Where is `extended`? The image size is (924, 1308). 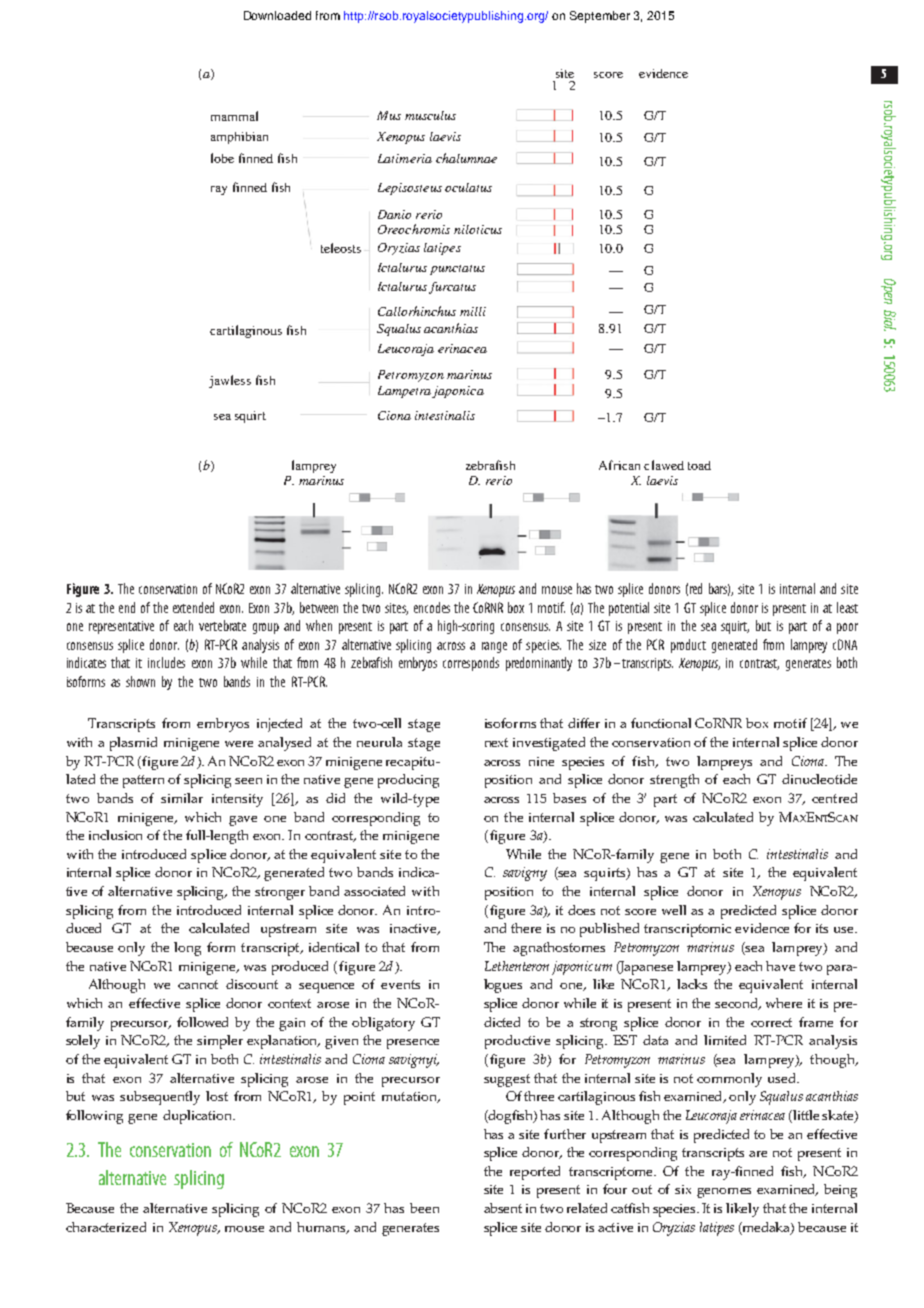 extended is located at coordinates (193, 607).
